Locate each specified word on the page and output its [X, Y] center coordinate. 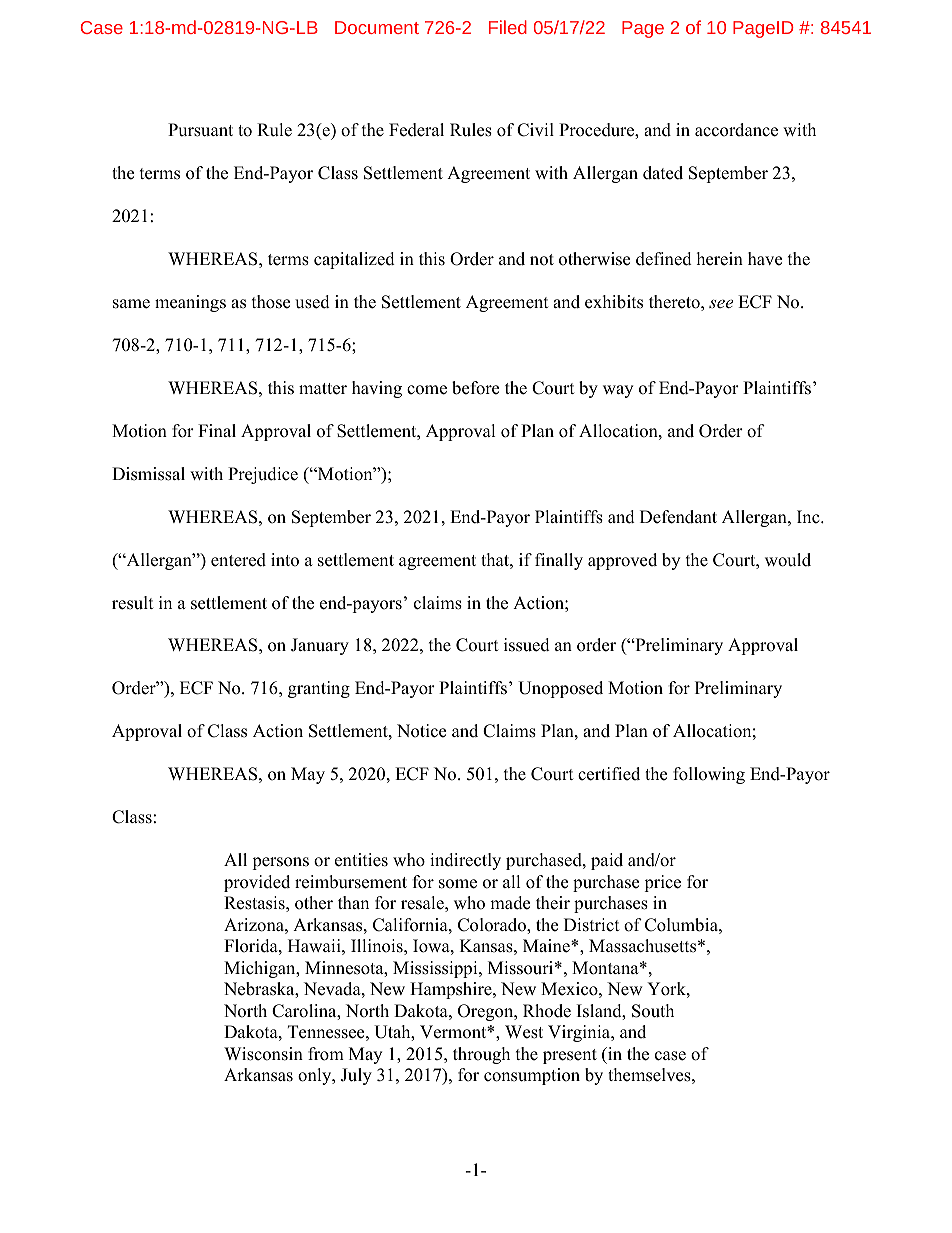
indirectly [465, 861]
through [481, 1055]
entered [238, 560]
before [475, 388]
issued [527, 645]
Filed [508, 27]
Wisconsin [263, 1054]
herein [720, 259]
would [788, 560]
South [653, 1011]
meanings [190, 303]
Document [377, 27]
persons [280, 863]
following [709, 775]
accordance [736, 130]
